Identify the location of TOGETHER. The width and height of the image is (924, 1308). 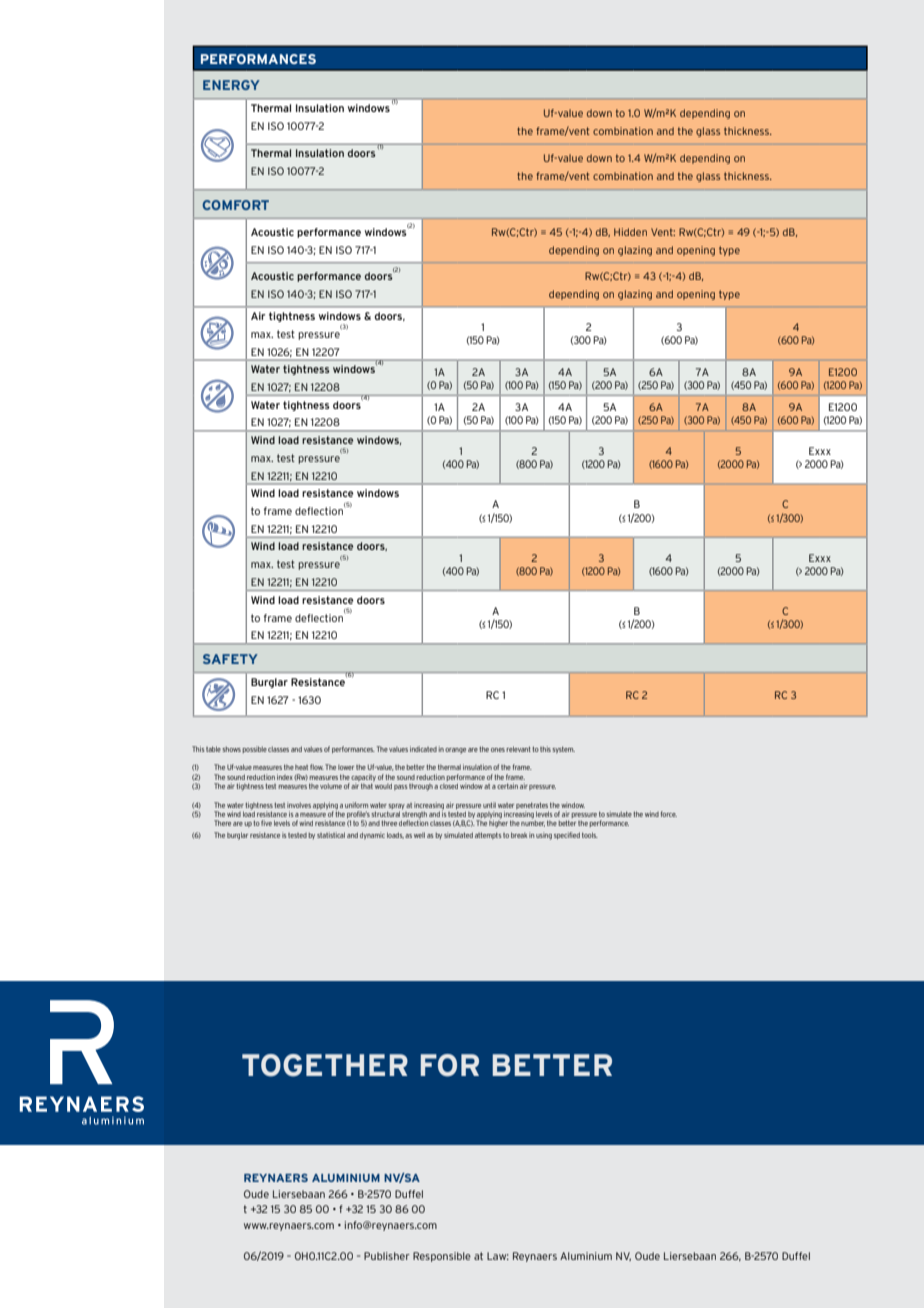
(325, 1065).
